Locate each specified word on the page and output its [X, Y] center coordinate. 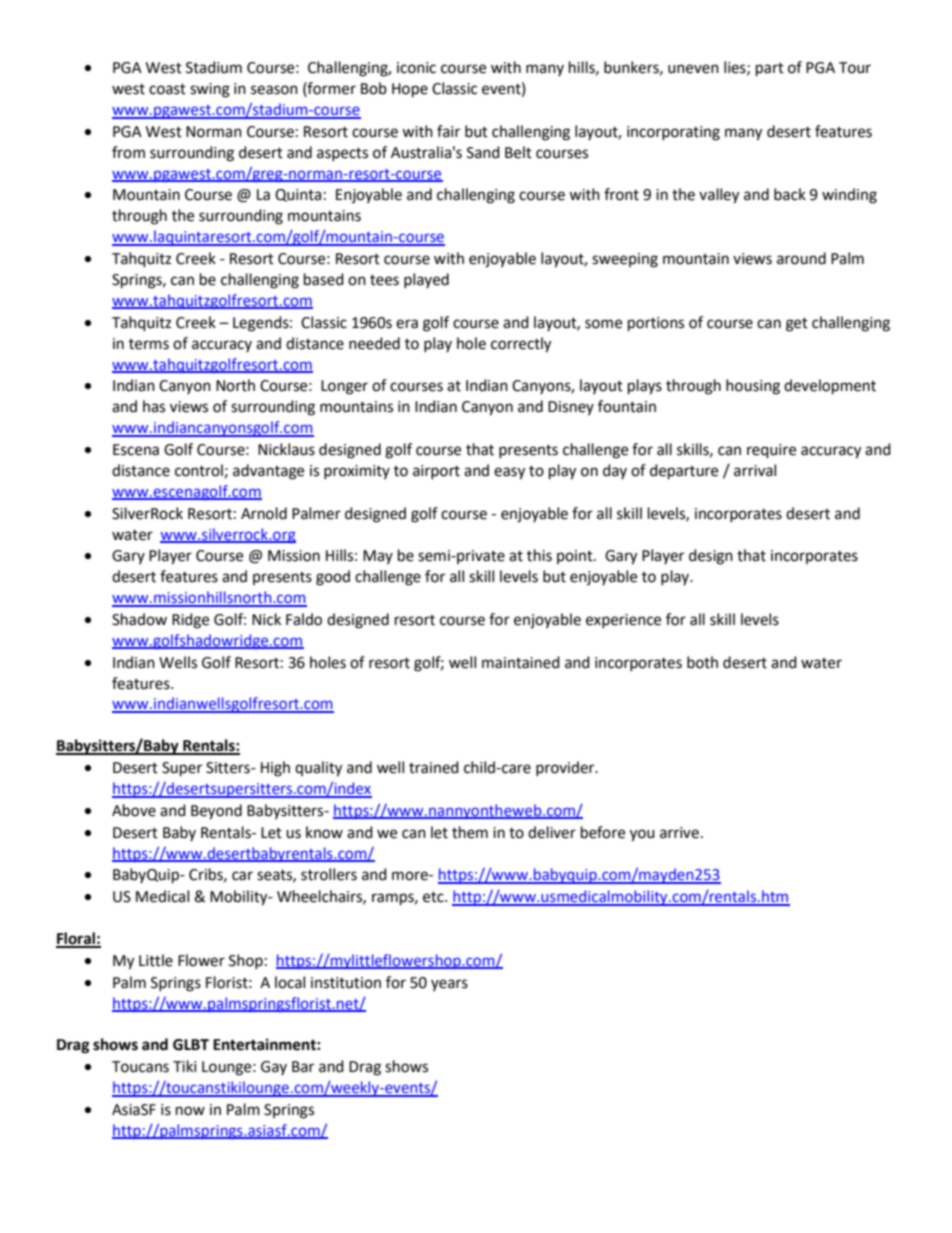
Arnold [264, 513]
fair [448, 131]
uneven [693, 69]
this [539, 555]
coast [167, 89]
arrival [755, 470]
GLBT [191, 1045]
